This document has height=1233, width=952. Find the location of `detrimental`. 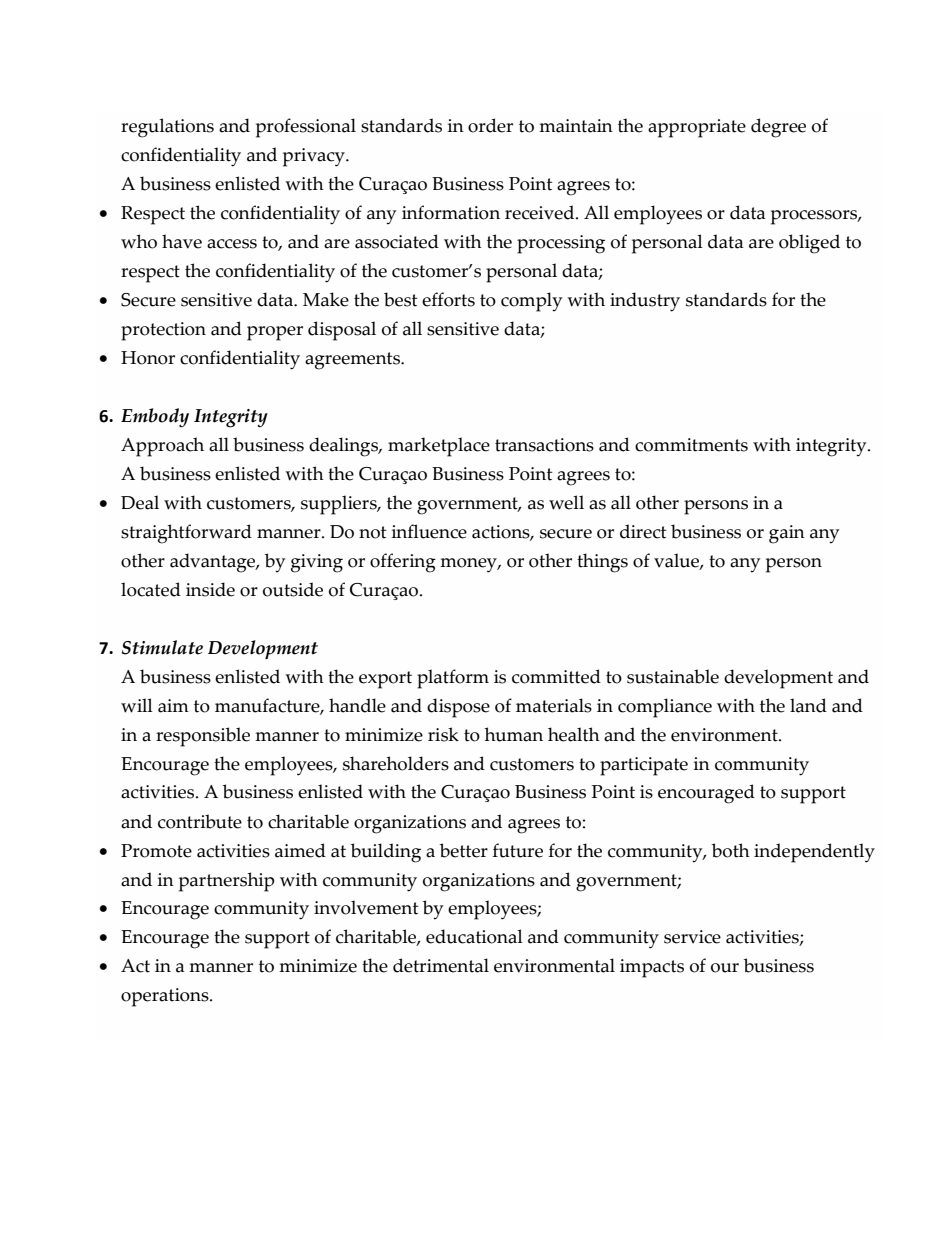

detrimental is located at coordinates (441, 965).
